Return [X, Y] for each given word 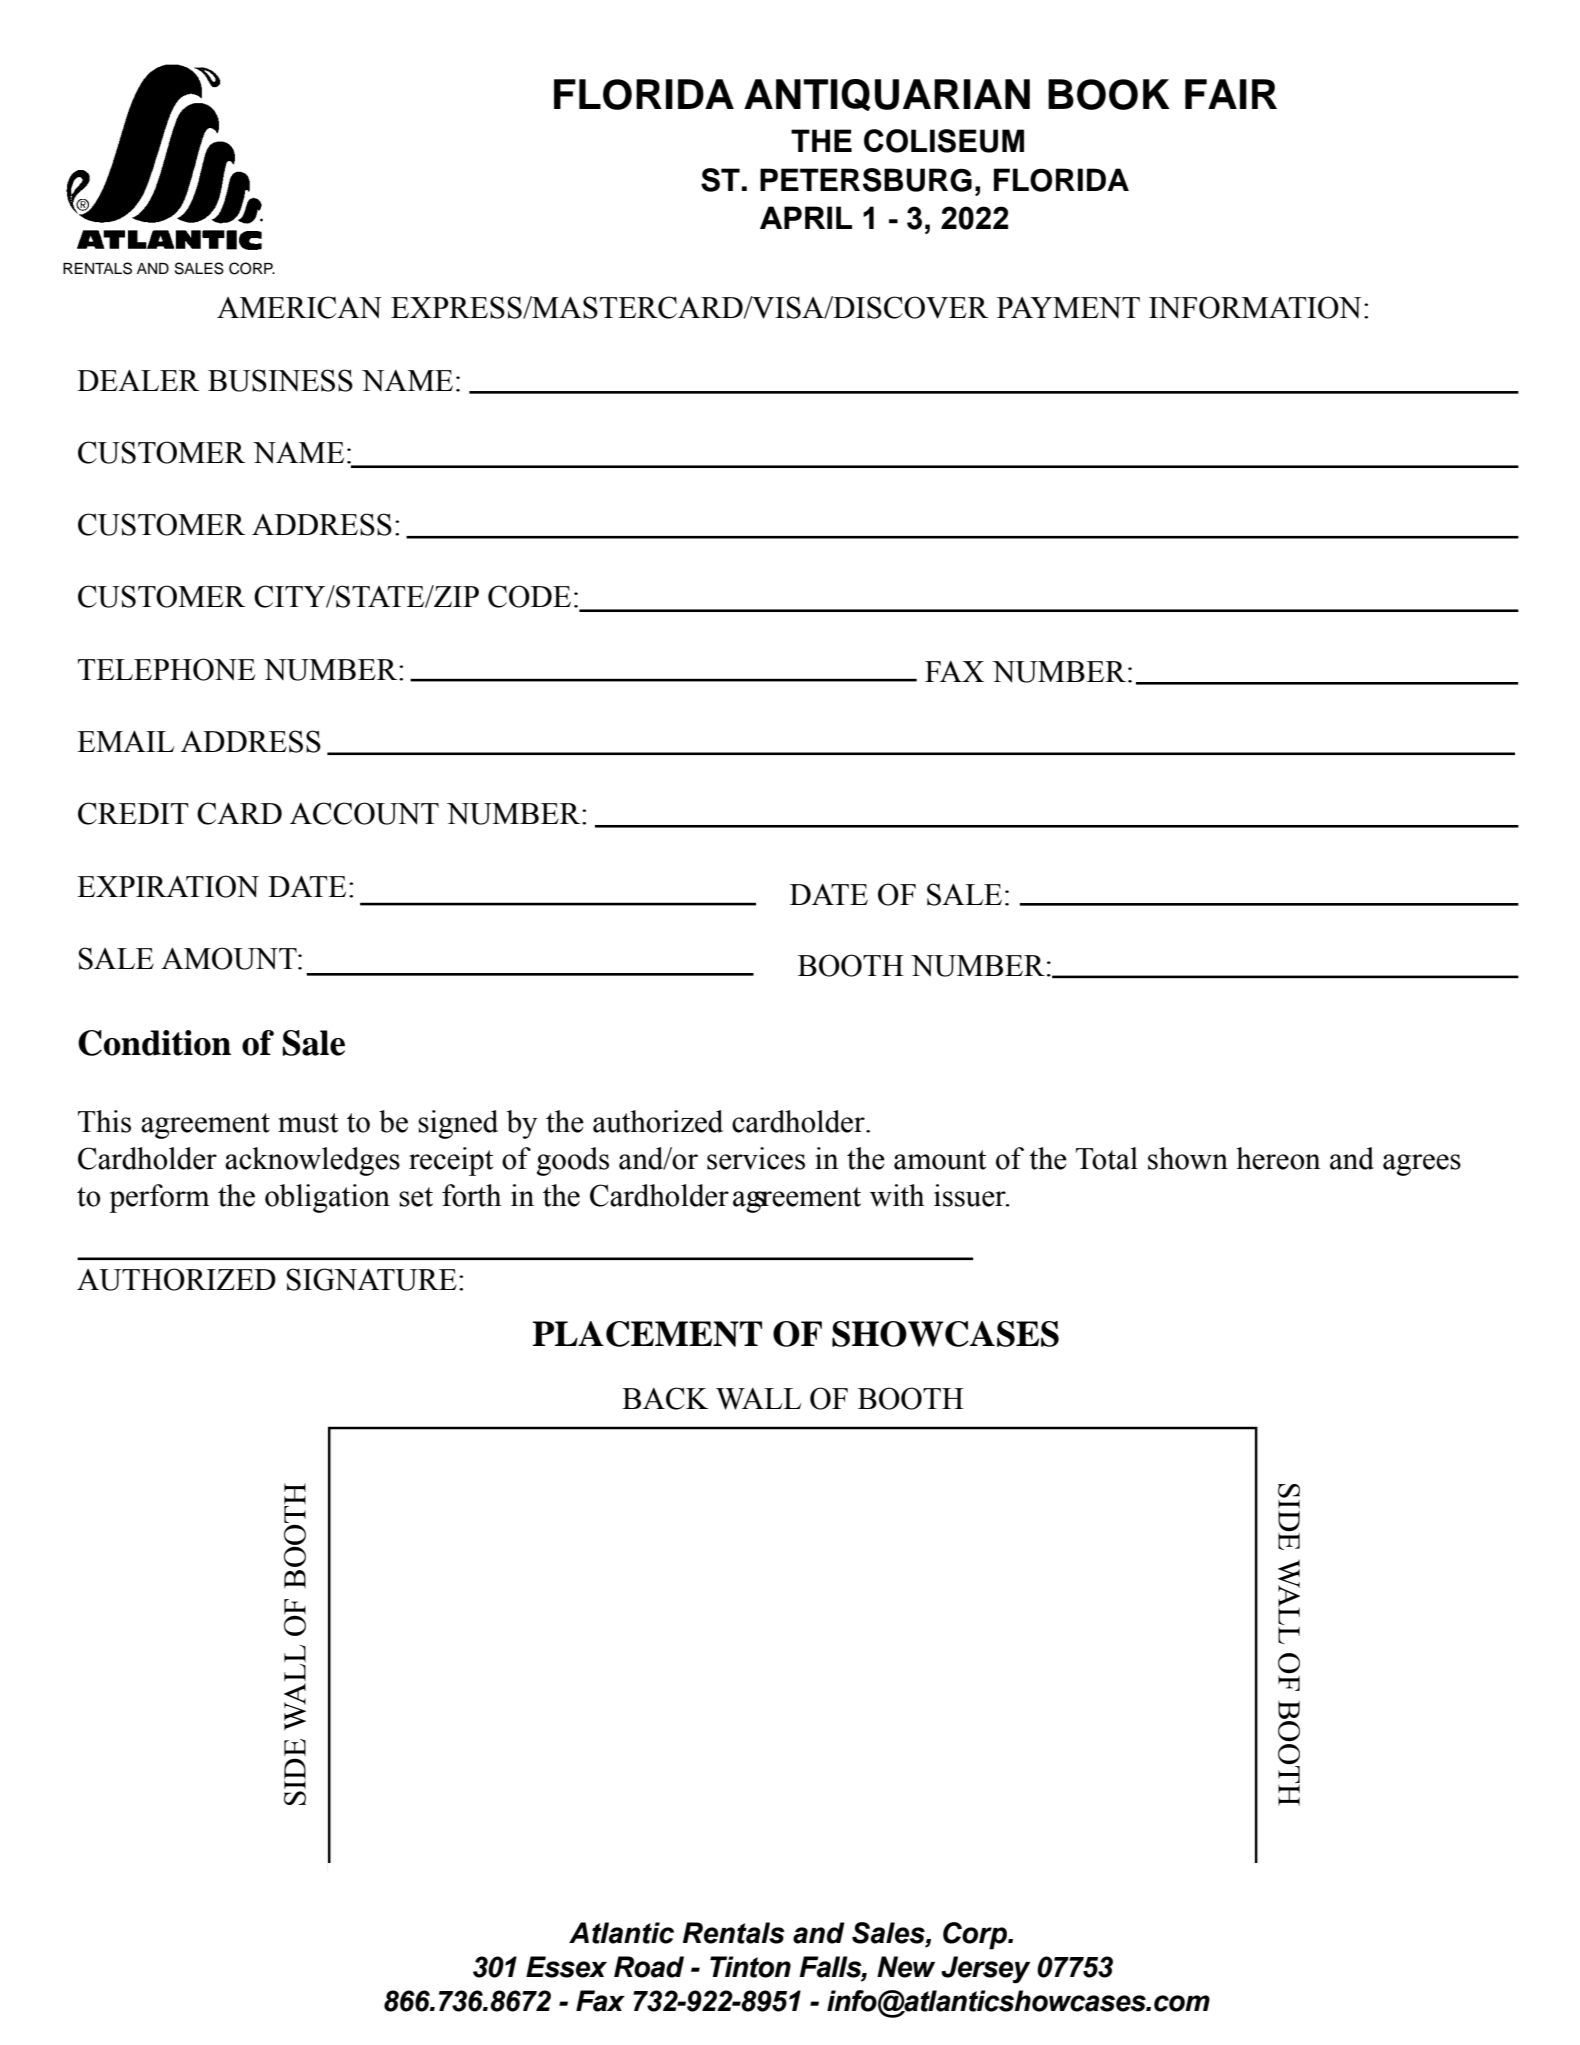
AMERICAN [299, 307]
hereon [1278, 1158]
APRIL [806, 217]
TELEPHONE [166, 669]
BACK [665, 1398]
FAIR [1231, 94]
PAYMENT [1068, 307]
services [756, 1158]
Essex [566, 1967]
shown [1188, 1158]
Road [649, 1967]
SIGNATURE [372, 1279]
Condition [154, 1043]
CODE [529, 596]
